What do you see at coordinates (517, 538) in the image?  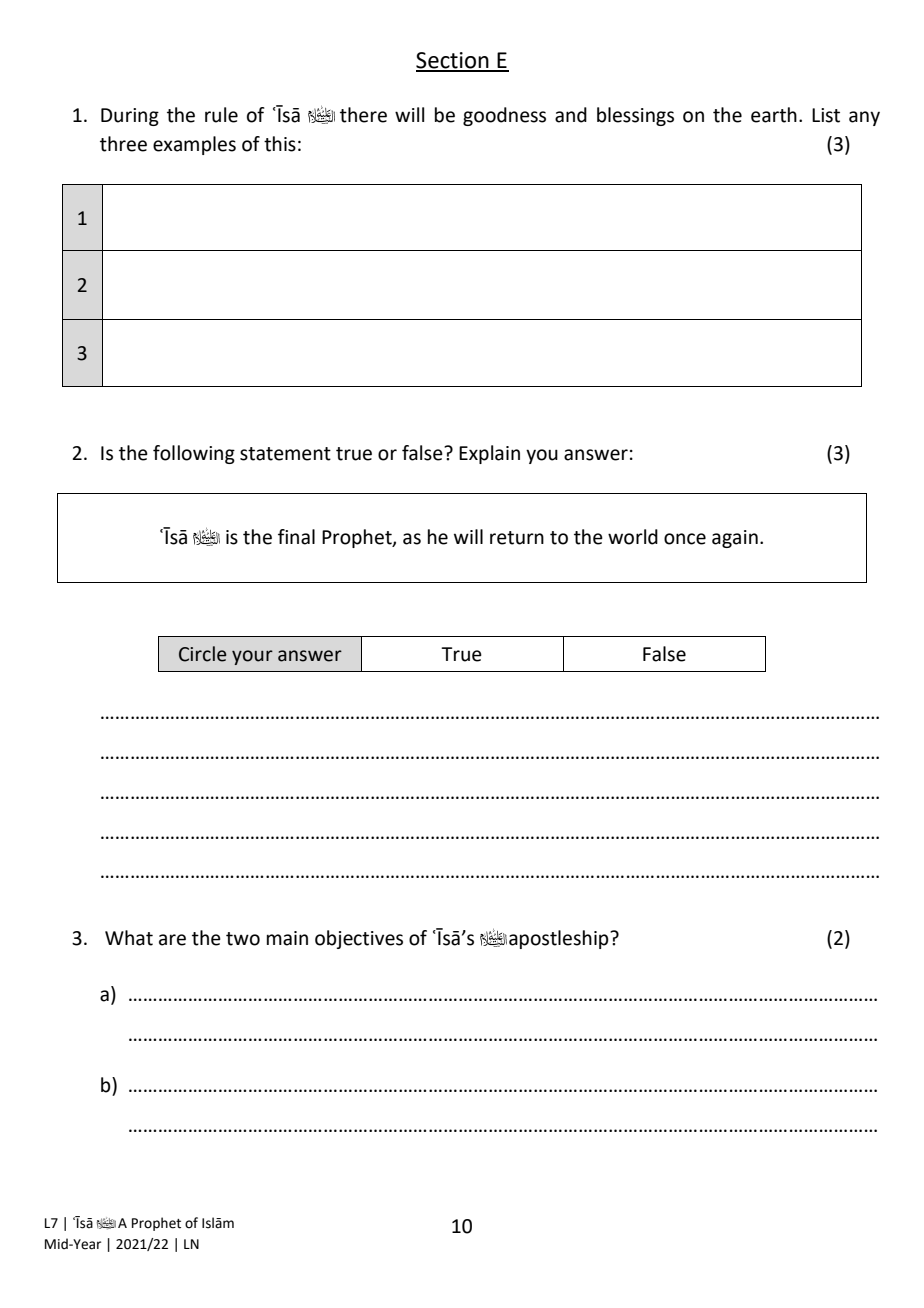 I see `return` at bounding box center [517, 538].
